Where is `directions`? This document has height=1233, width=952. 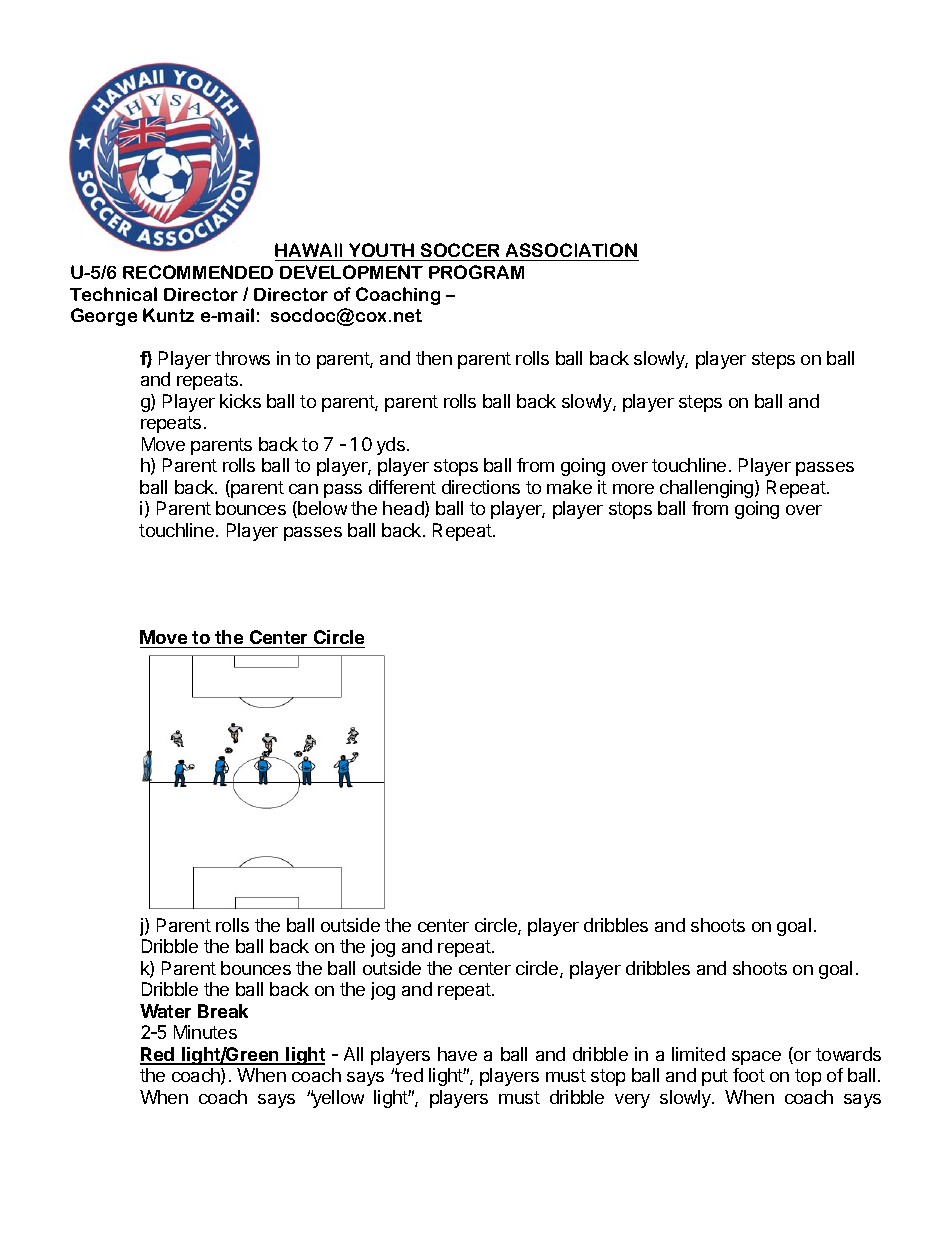
directions is located at coordinates (481, 487).
